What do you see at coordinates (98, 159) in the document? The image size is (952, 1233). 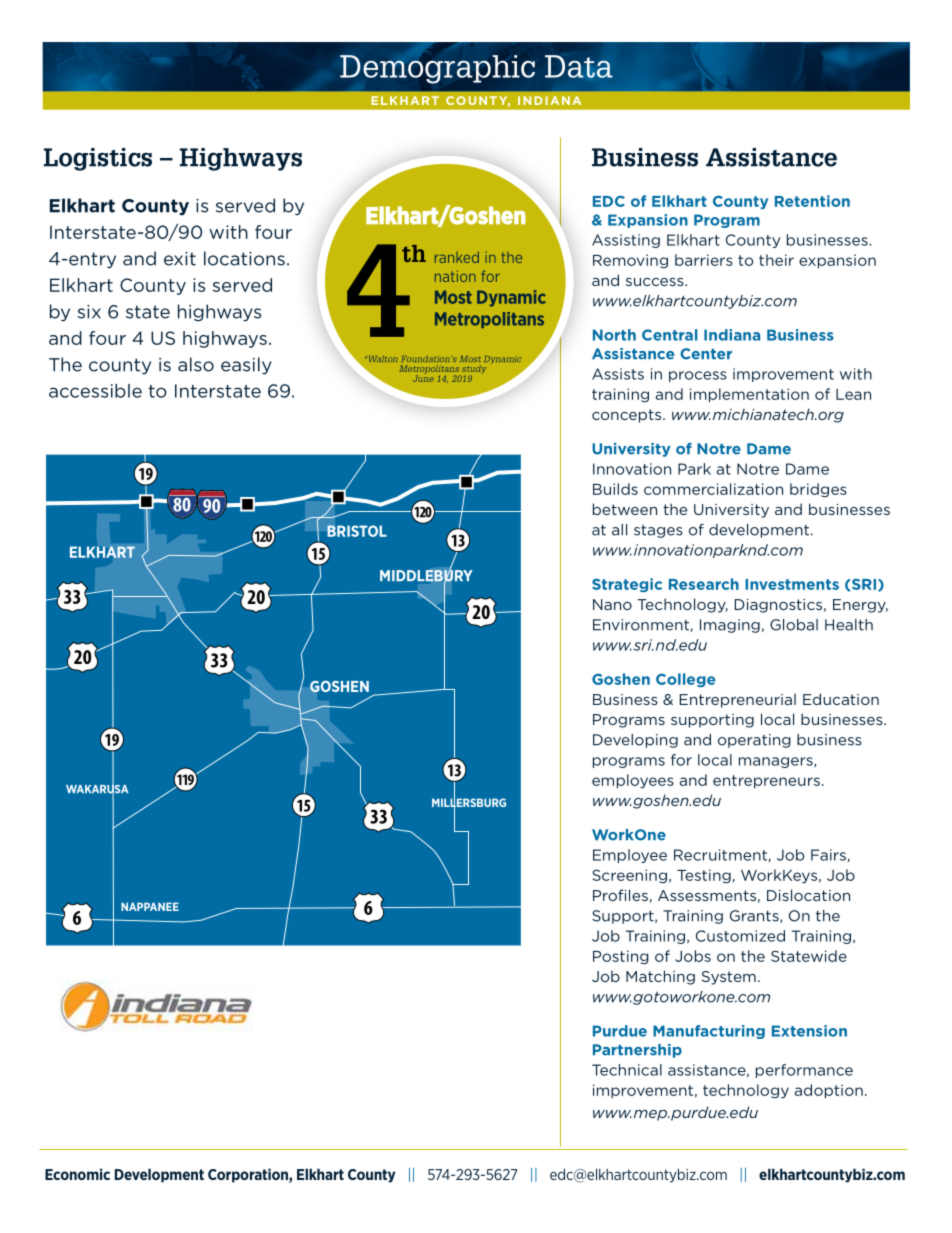 I see `Logistics` at bounding box center [98, 159].
